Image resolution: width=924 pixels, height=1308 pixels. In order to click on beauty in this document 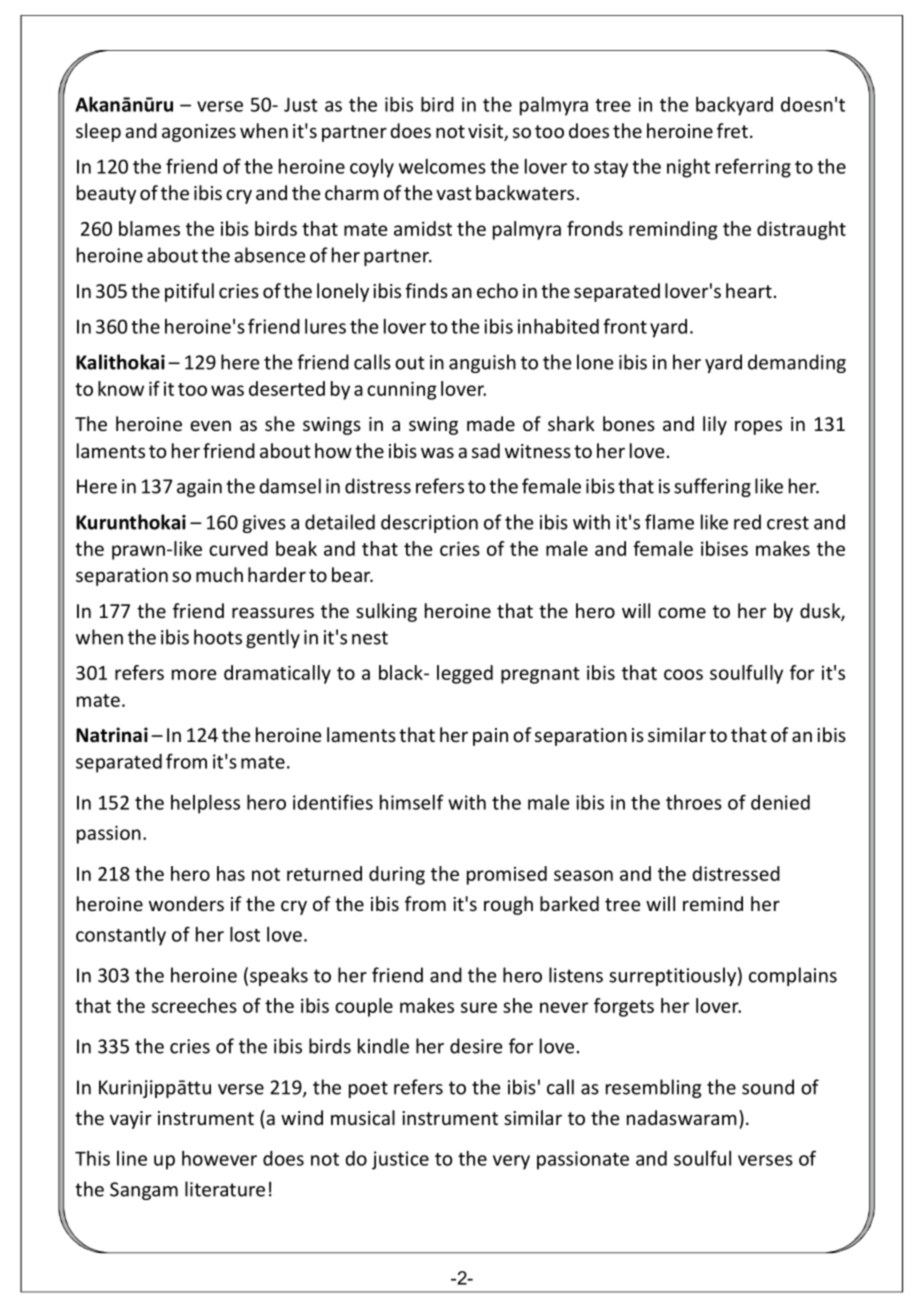, I will do `click(106, 194)`.
